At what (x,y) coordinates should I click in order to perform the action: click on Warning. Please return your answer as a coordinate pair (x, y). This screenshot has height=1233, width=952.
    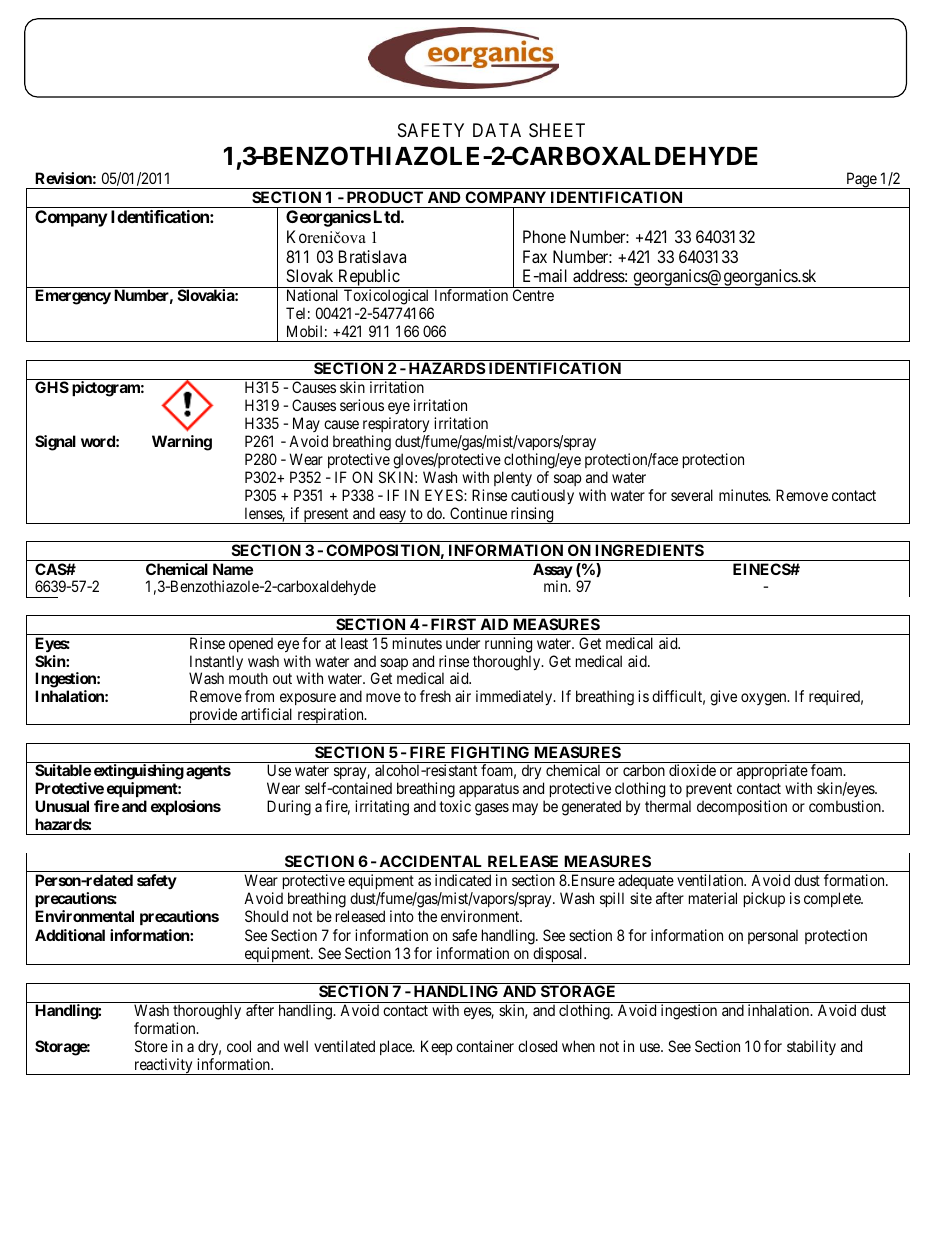
    Looking at the image, I should click on (182, 443).
